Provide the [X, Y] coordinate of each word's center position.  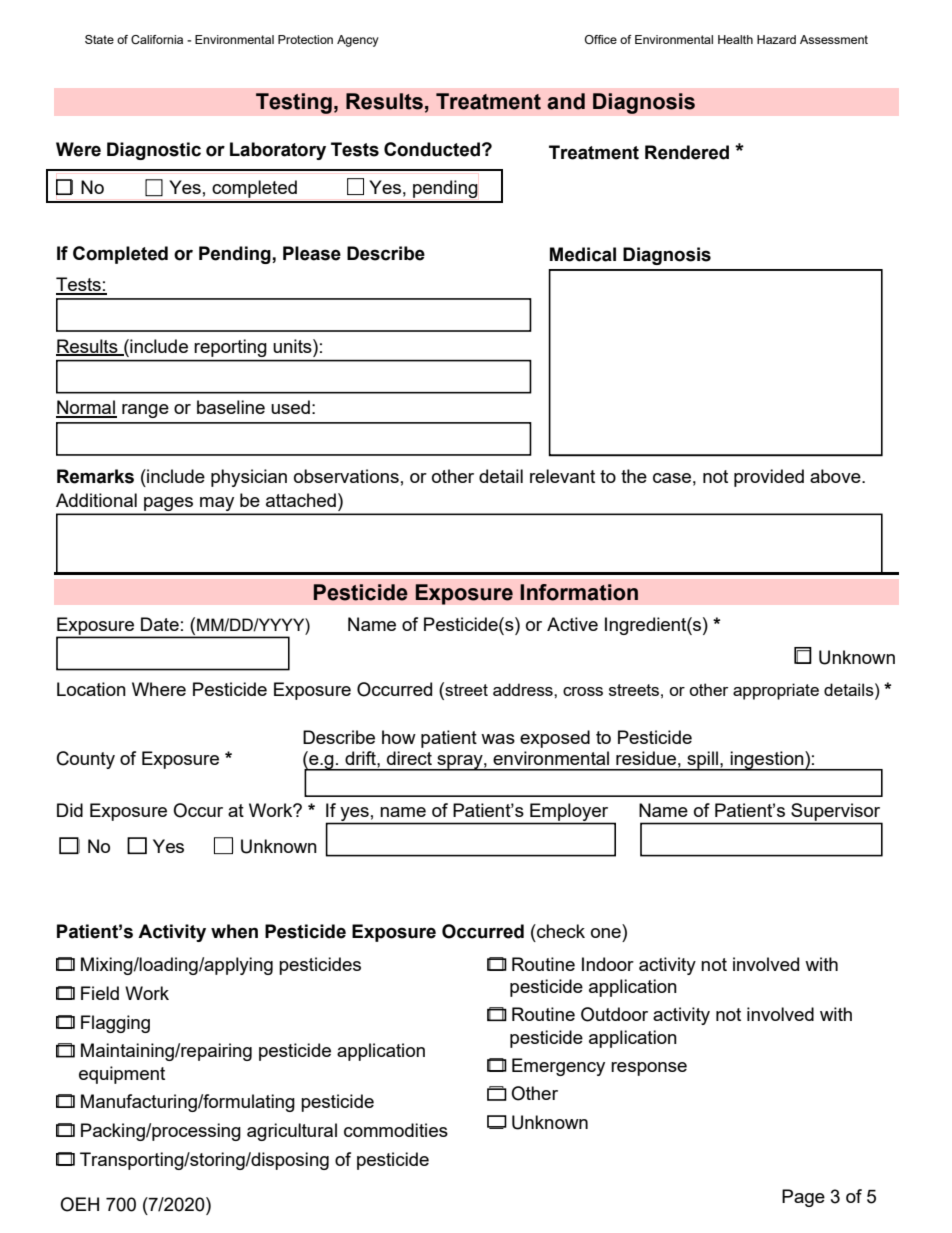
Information [579, 592]
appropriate [776, 691]
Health [735, 39]
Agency [358, 41]
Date [160, 624]
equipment [122, 1075]
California [157, 39]
